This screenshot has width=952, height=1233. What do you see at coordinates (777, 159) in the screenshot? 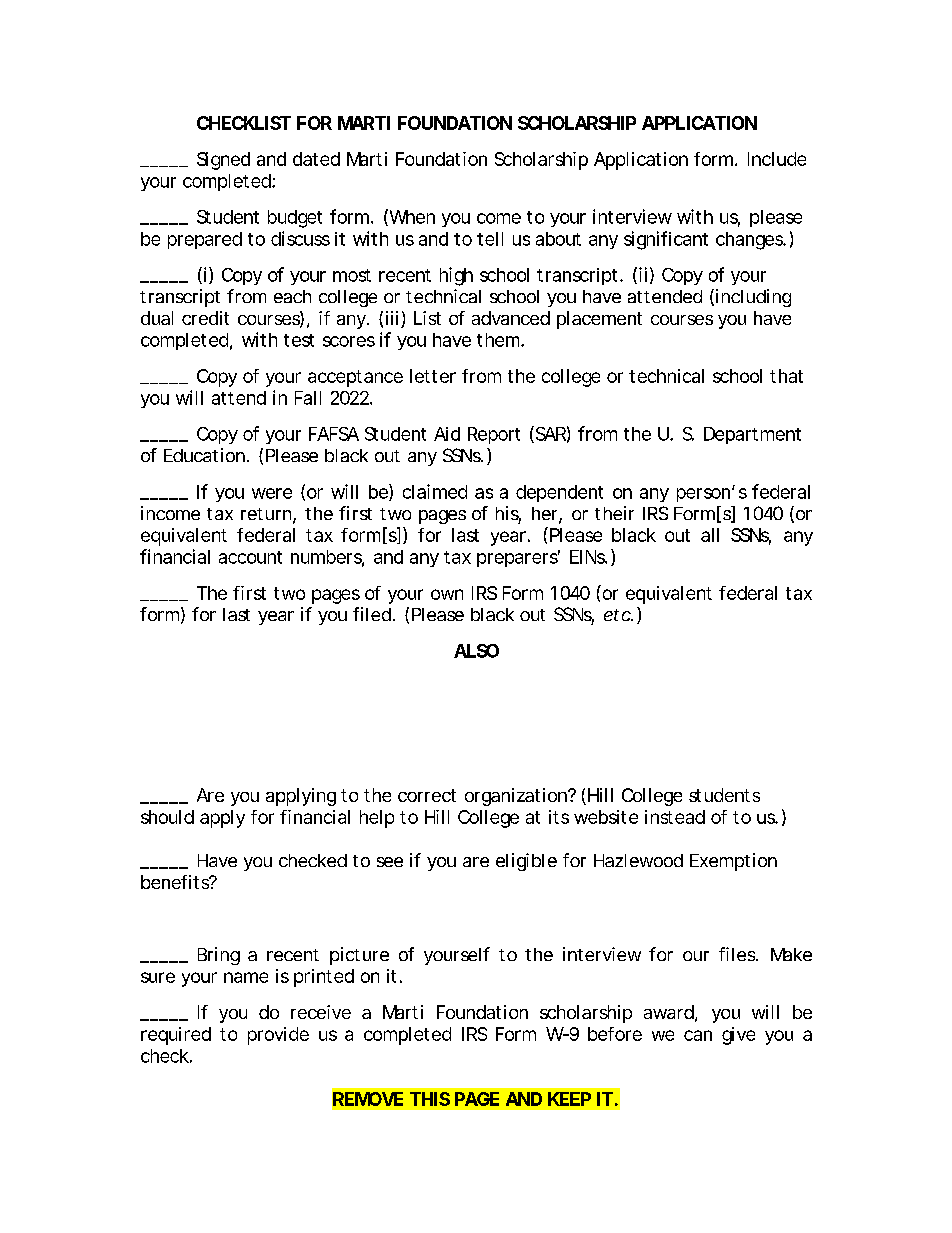
I see `Include` at bounding box center [777, 159].
